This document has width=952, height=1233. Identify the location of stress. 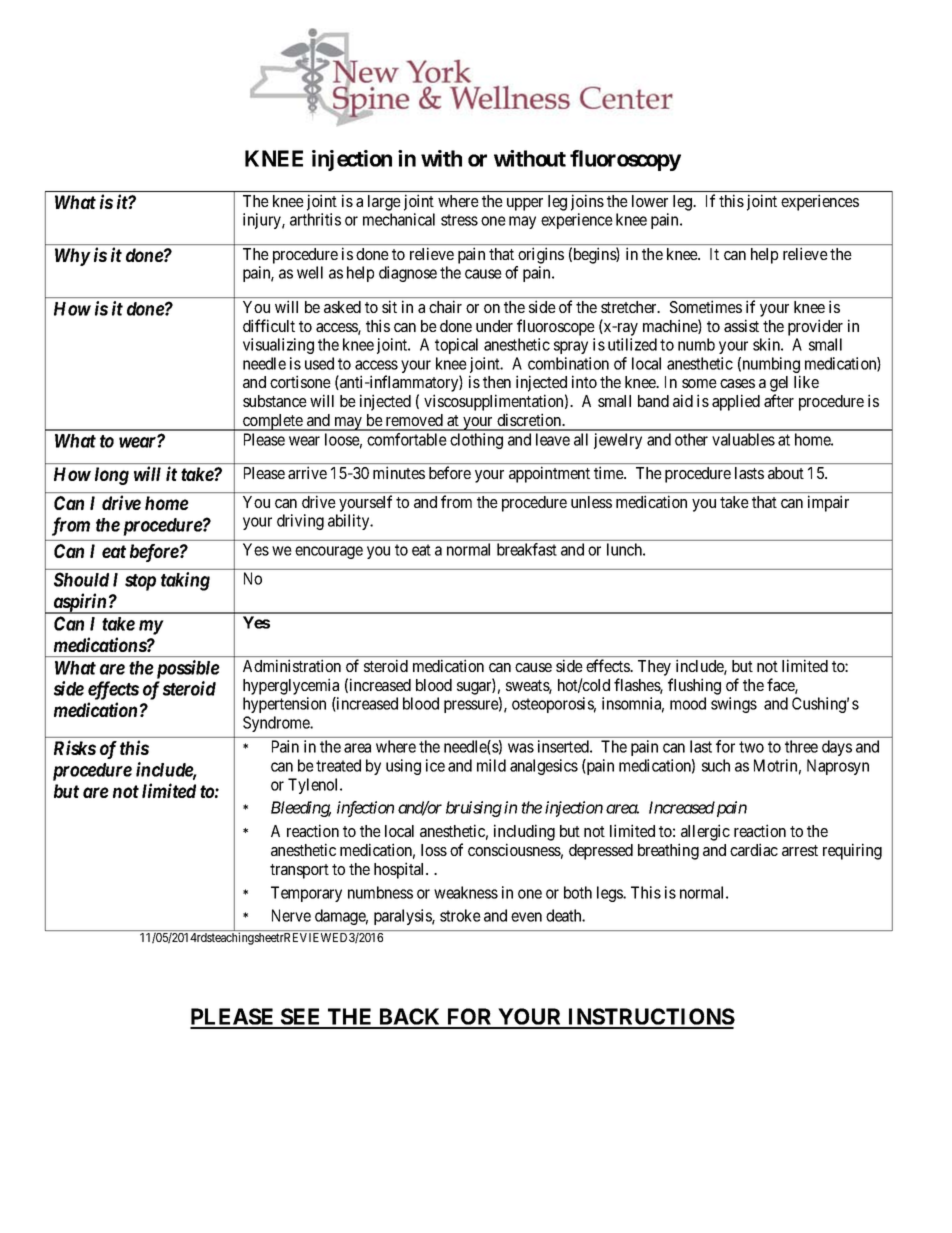
(459, 220).
